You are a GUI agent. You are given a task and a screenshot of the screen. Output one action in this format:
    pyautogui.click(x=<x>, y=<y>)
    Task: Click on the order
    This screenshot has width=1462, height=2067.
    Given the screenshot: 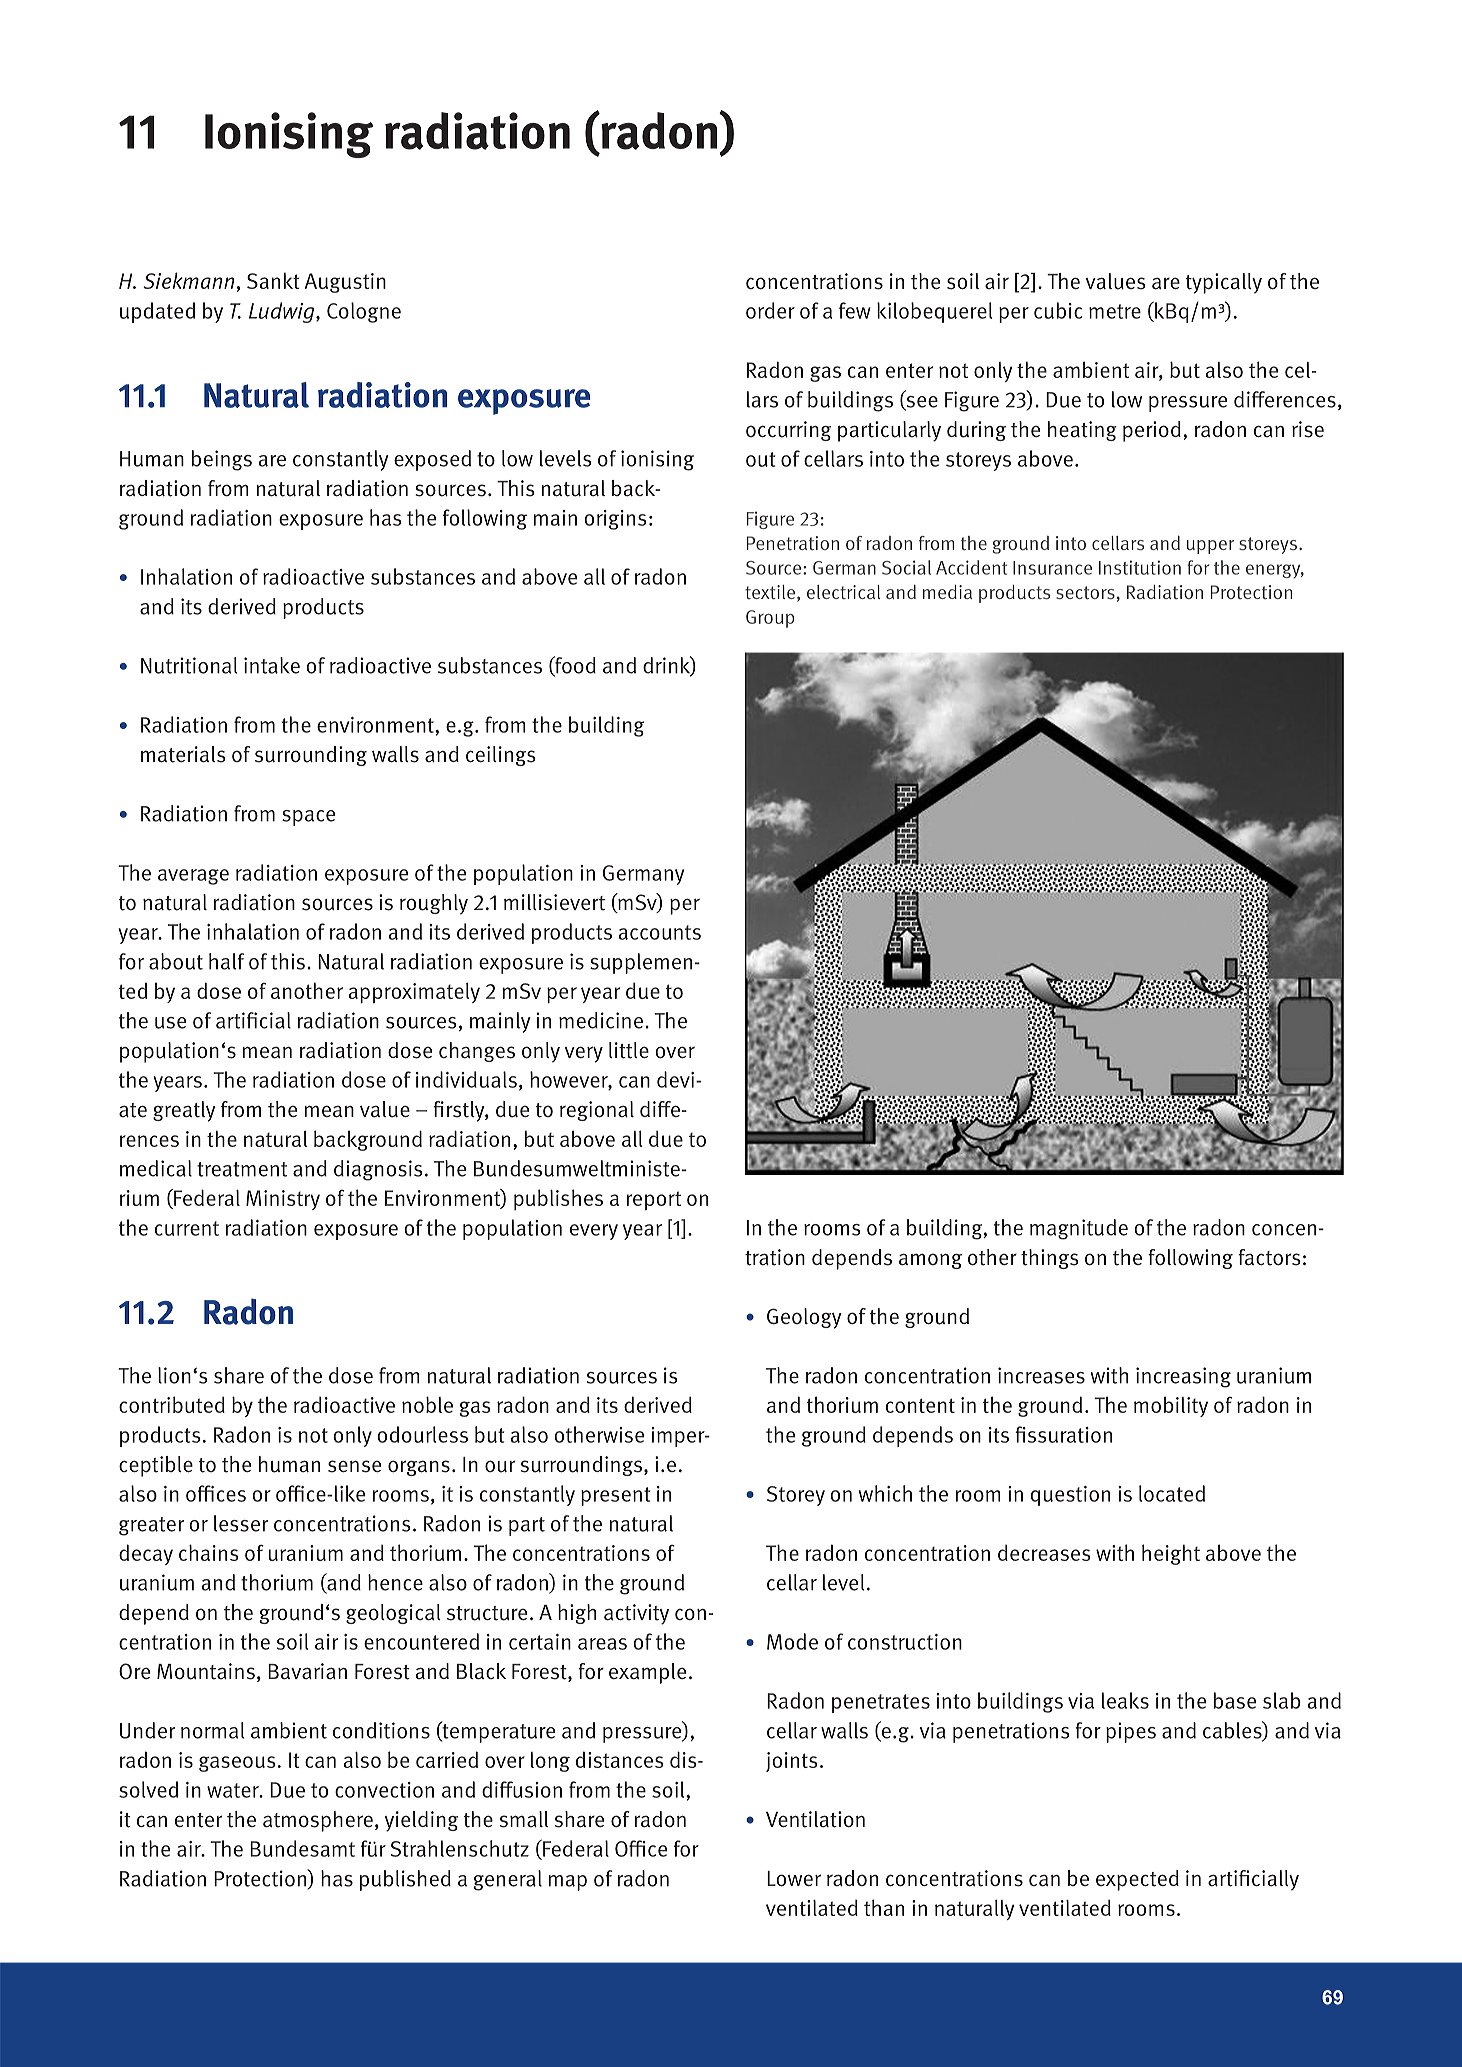 What is the action you would take?
    pyautogui.click(x=770, y=310)
